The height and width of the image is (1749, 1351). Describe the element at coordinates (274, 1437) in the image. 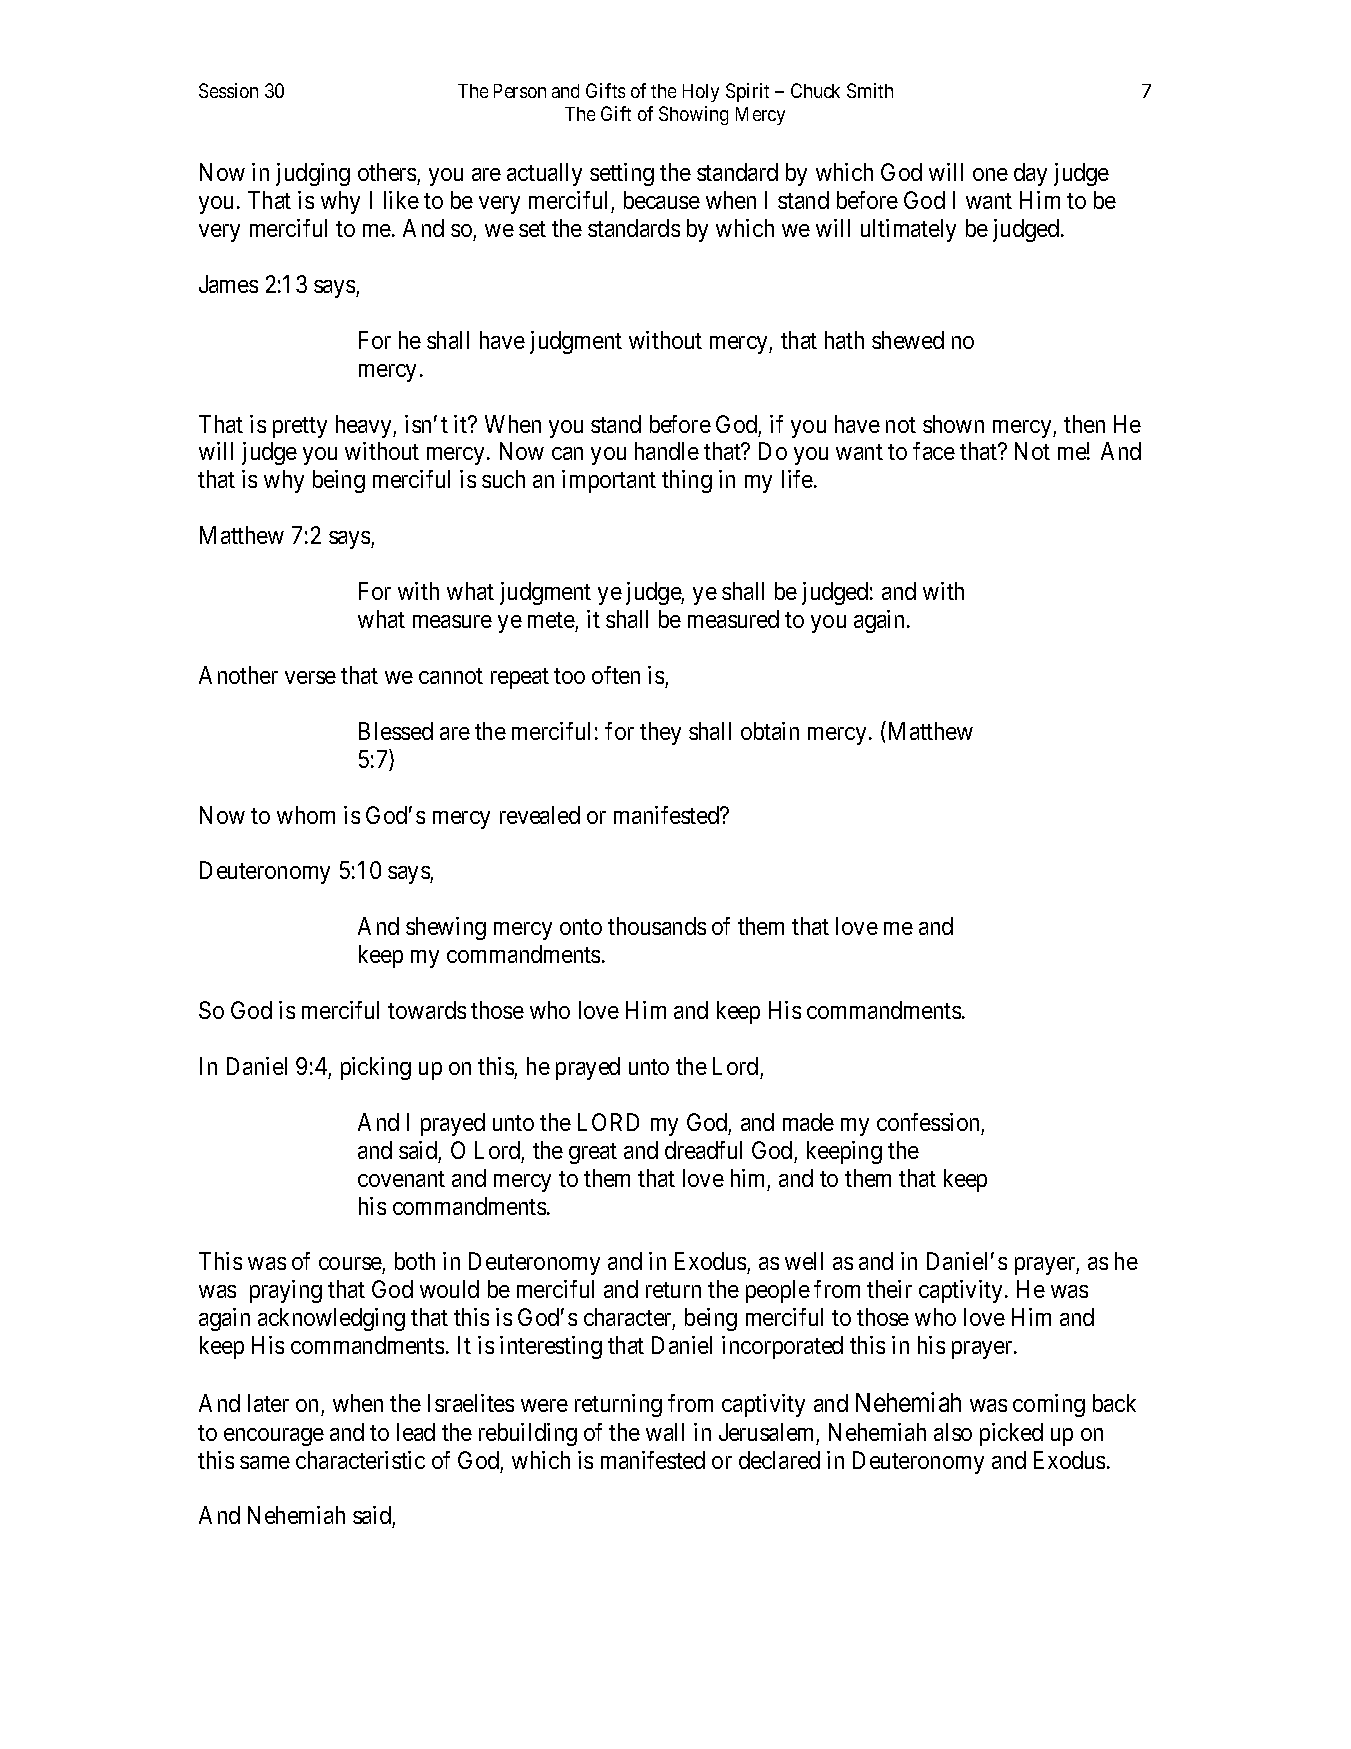

I see `encourage` at that location.
